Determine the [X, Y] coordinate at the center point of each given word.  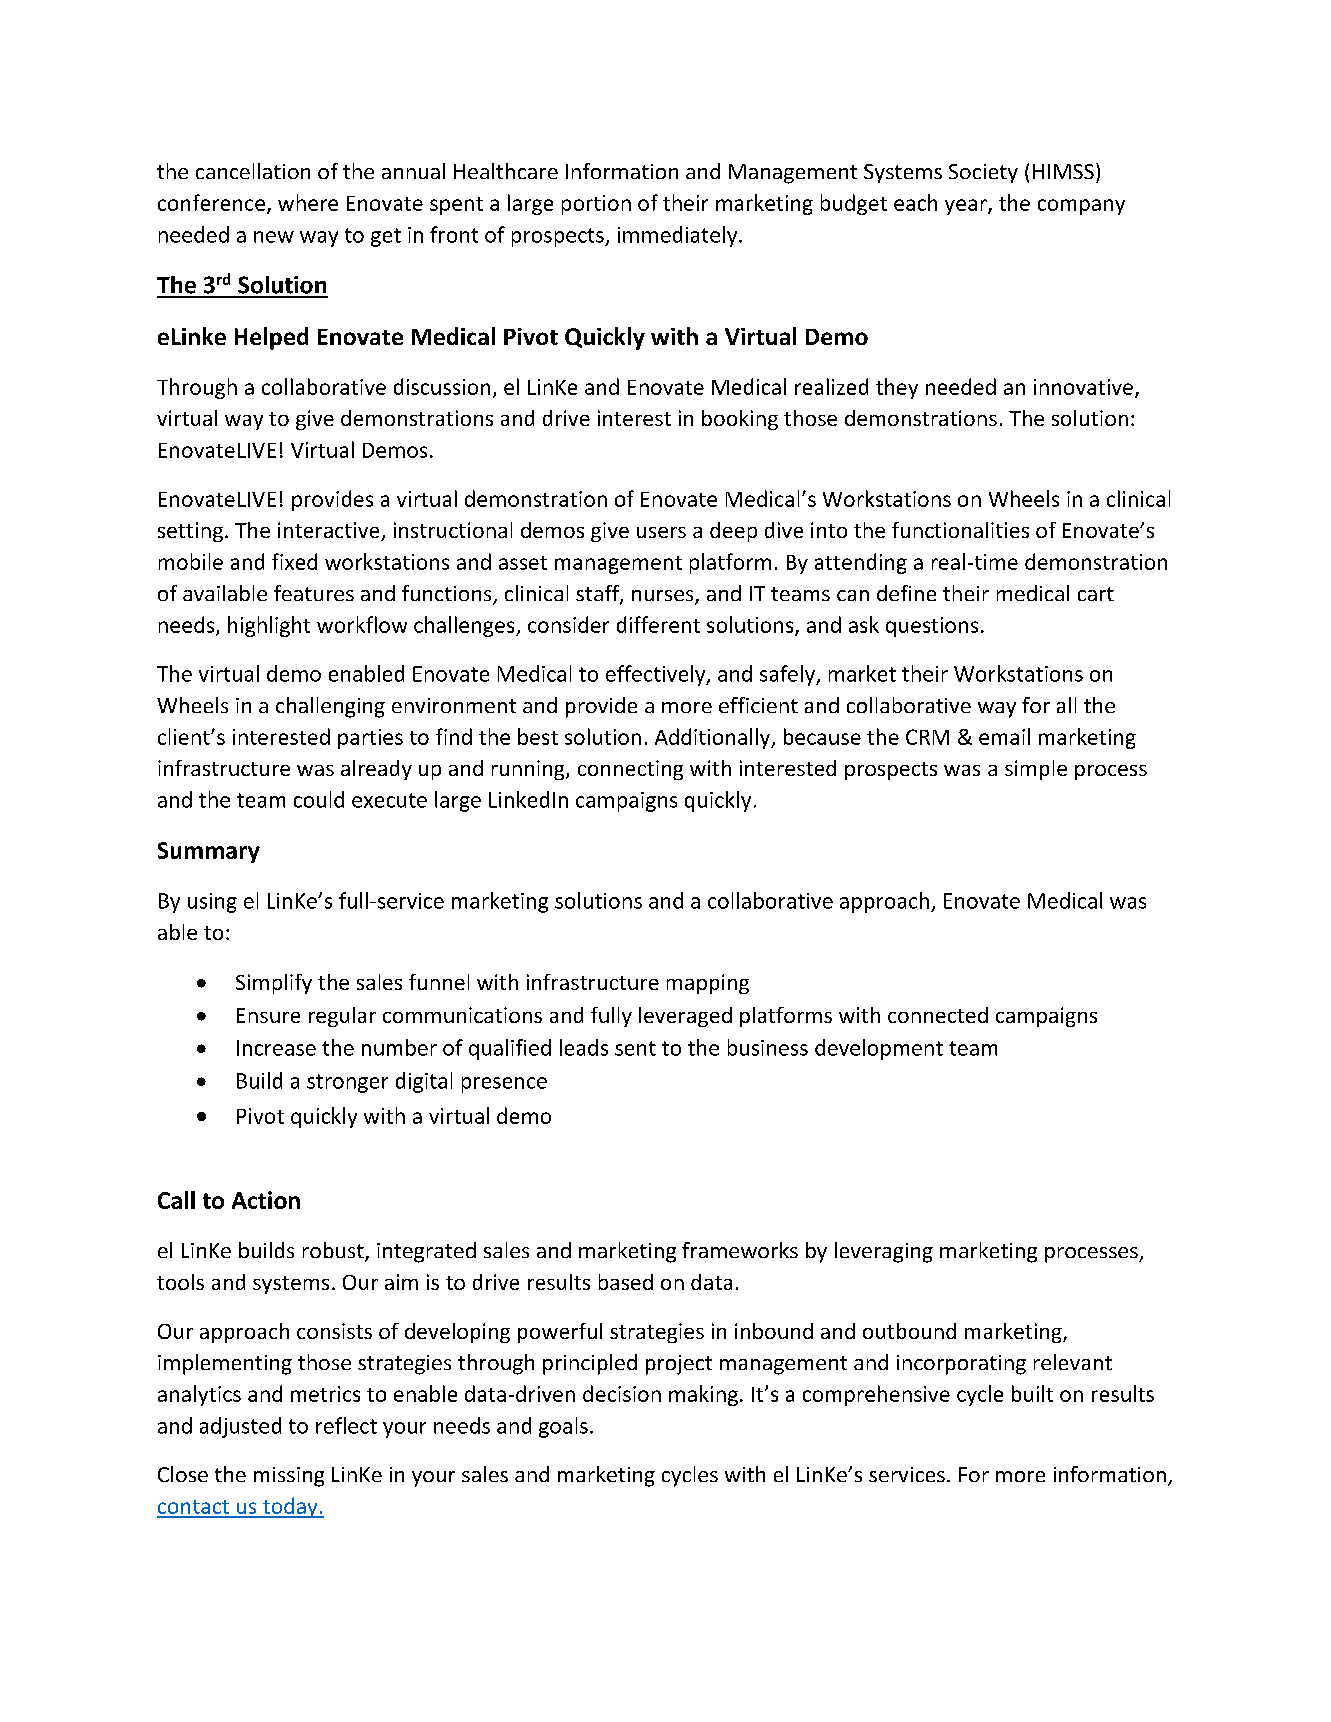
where [308, 202]
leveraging [884, 1252]
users [661, 532]
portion [596, 205]
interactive [330, 531]
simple [1036, 770]
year [967, 207]
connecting [630, 770]
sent [635, 1048]
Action [266, 1200]
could [319, 799]
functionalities [960, 530]
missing [289, 1477]
